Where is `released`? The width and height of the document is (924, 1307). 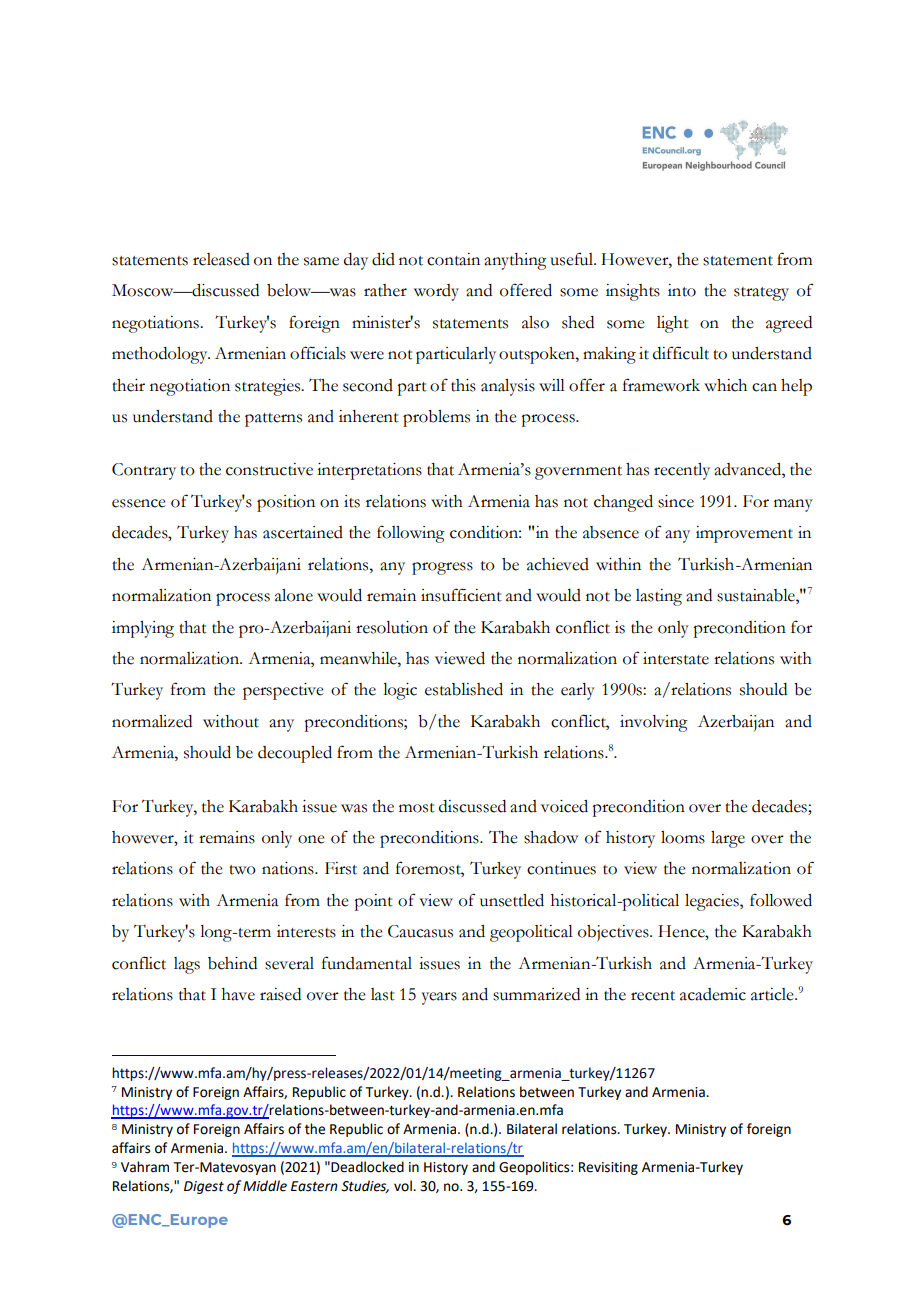 released is located at coordinates (221, 259).
